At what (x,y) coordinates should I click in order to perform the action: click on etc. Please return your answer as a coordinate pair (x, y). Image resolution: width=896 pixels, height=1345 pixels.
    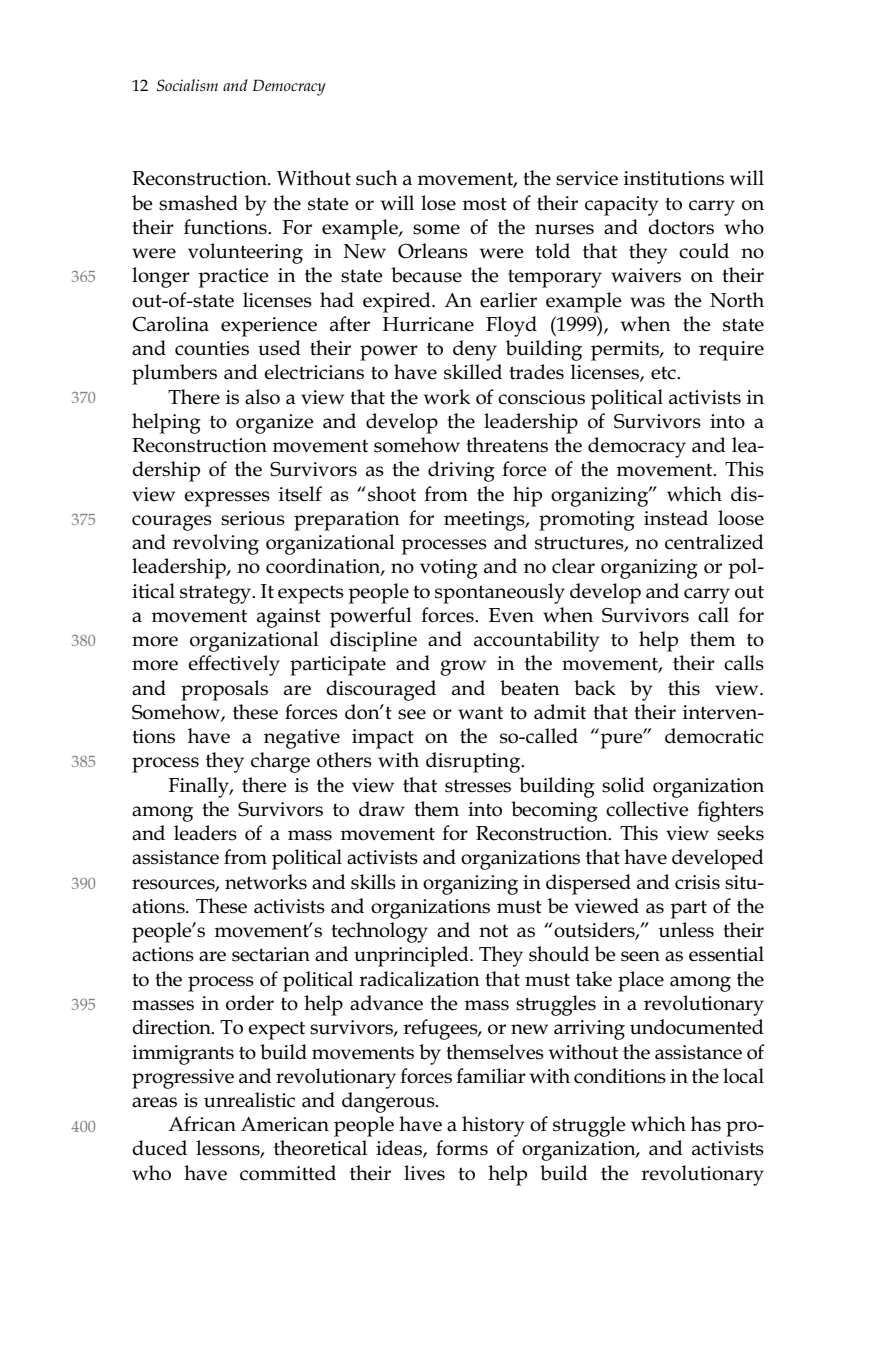
    Looking at the image, I should click on (664, 373).
